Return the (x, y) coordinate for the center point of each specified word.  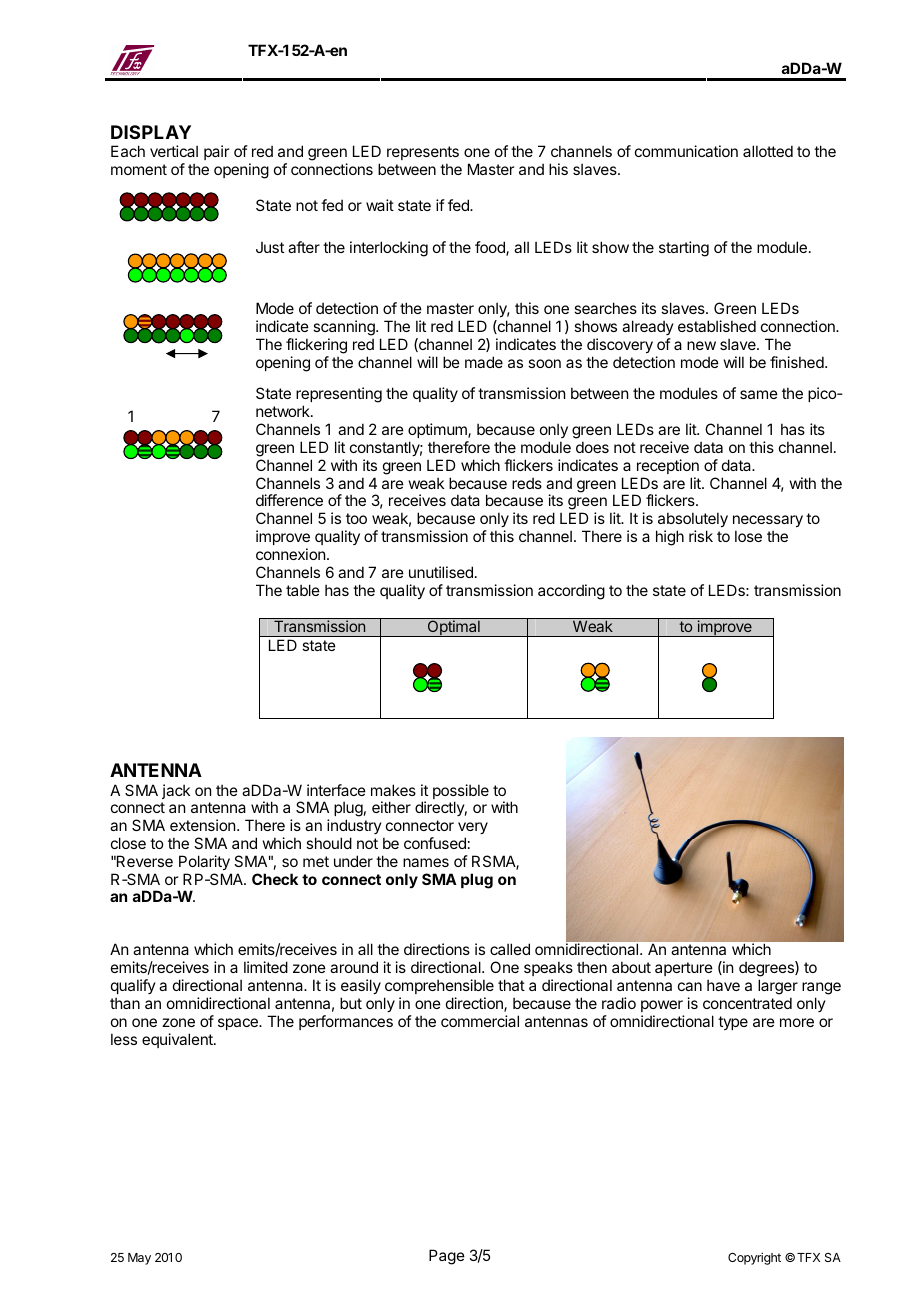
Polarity (204, 862)
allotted (768, 151)
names (426, 862)
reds (527, 483)
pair (216, 152)
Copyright (754, 1258)
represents (423, 153)
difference (289, 500)
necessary (768, 523)
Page (447, 1257)
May (139, 1259)
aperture (684, 969)
